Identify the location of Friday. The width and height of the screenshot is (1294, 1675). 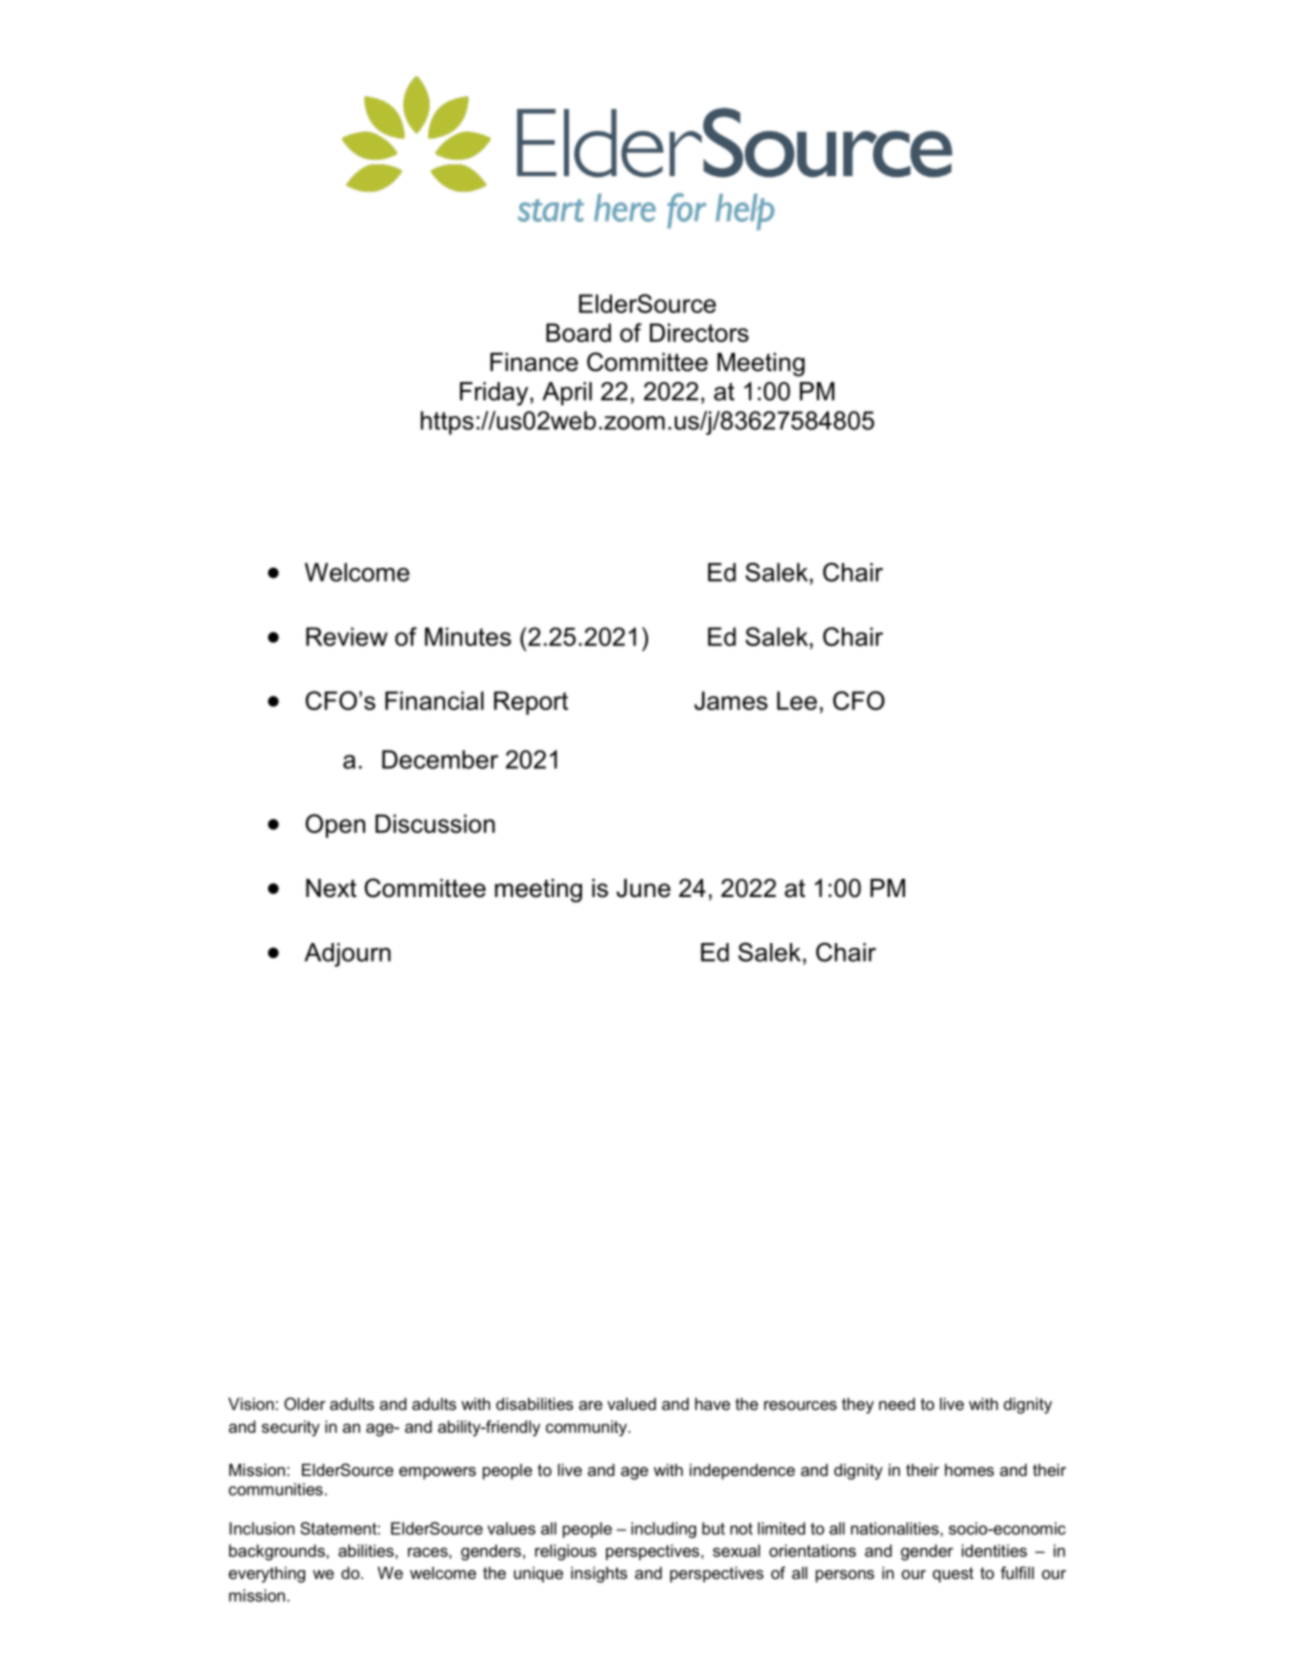
(495, 394).
